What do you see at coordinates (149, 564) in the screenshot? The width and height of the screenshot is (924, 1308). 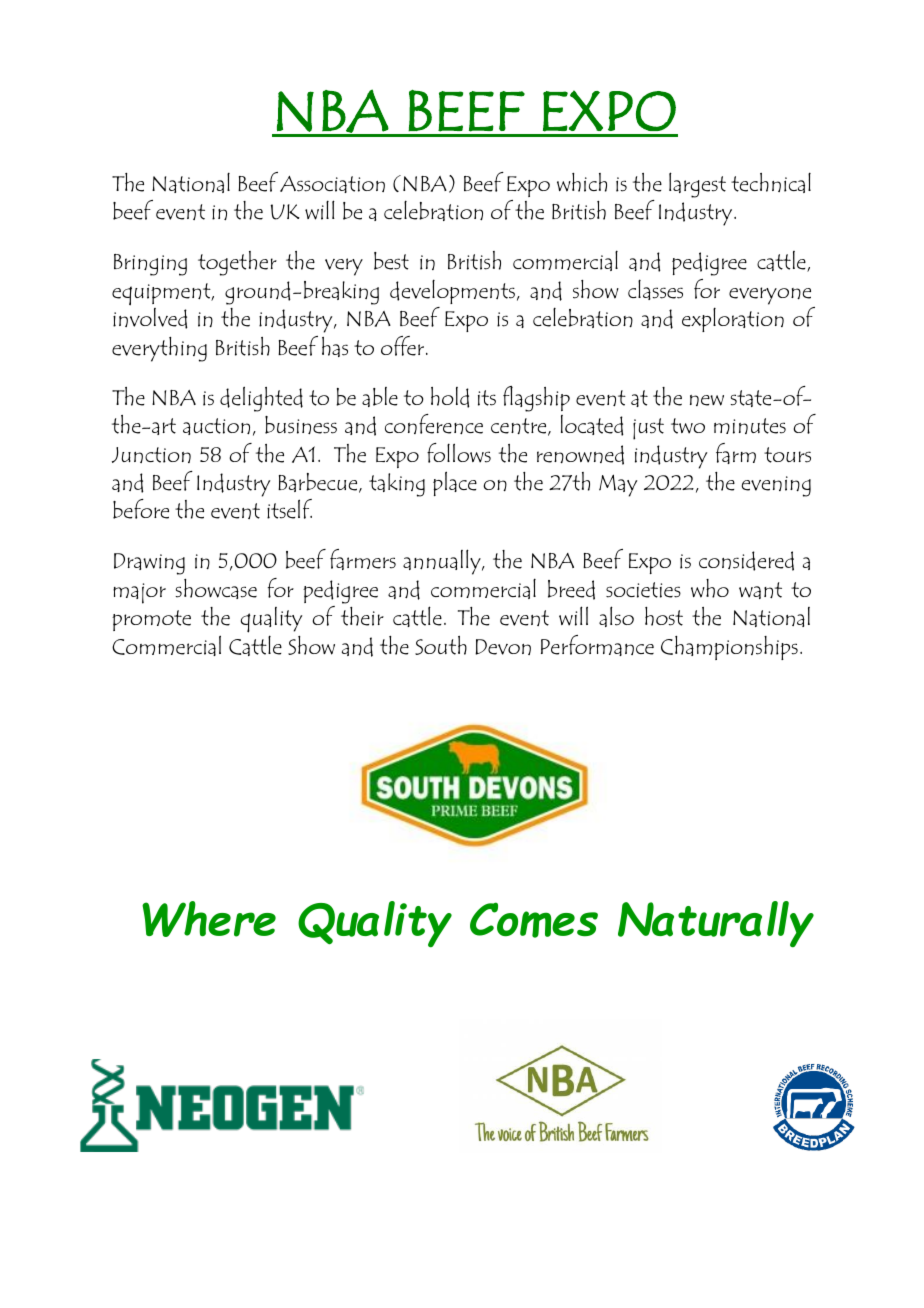 I see `Drawing` at bounding box center [149, 564].
